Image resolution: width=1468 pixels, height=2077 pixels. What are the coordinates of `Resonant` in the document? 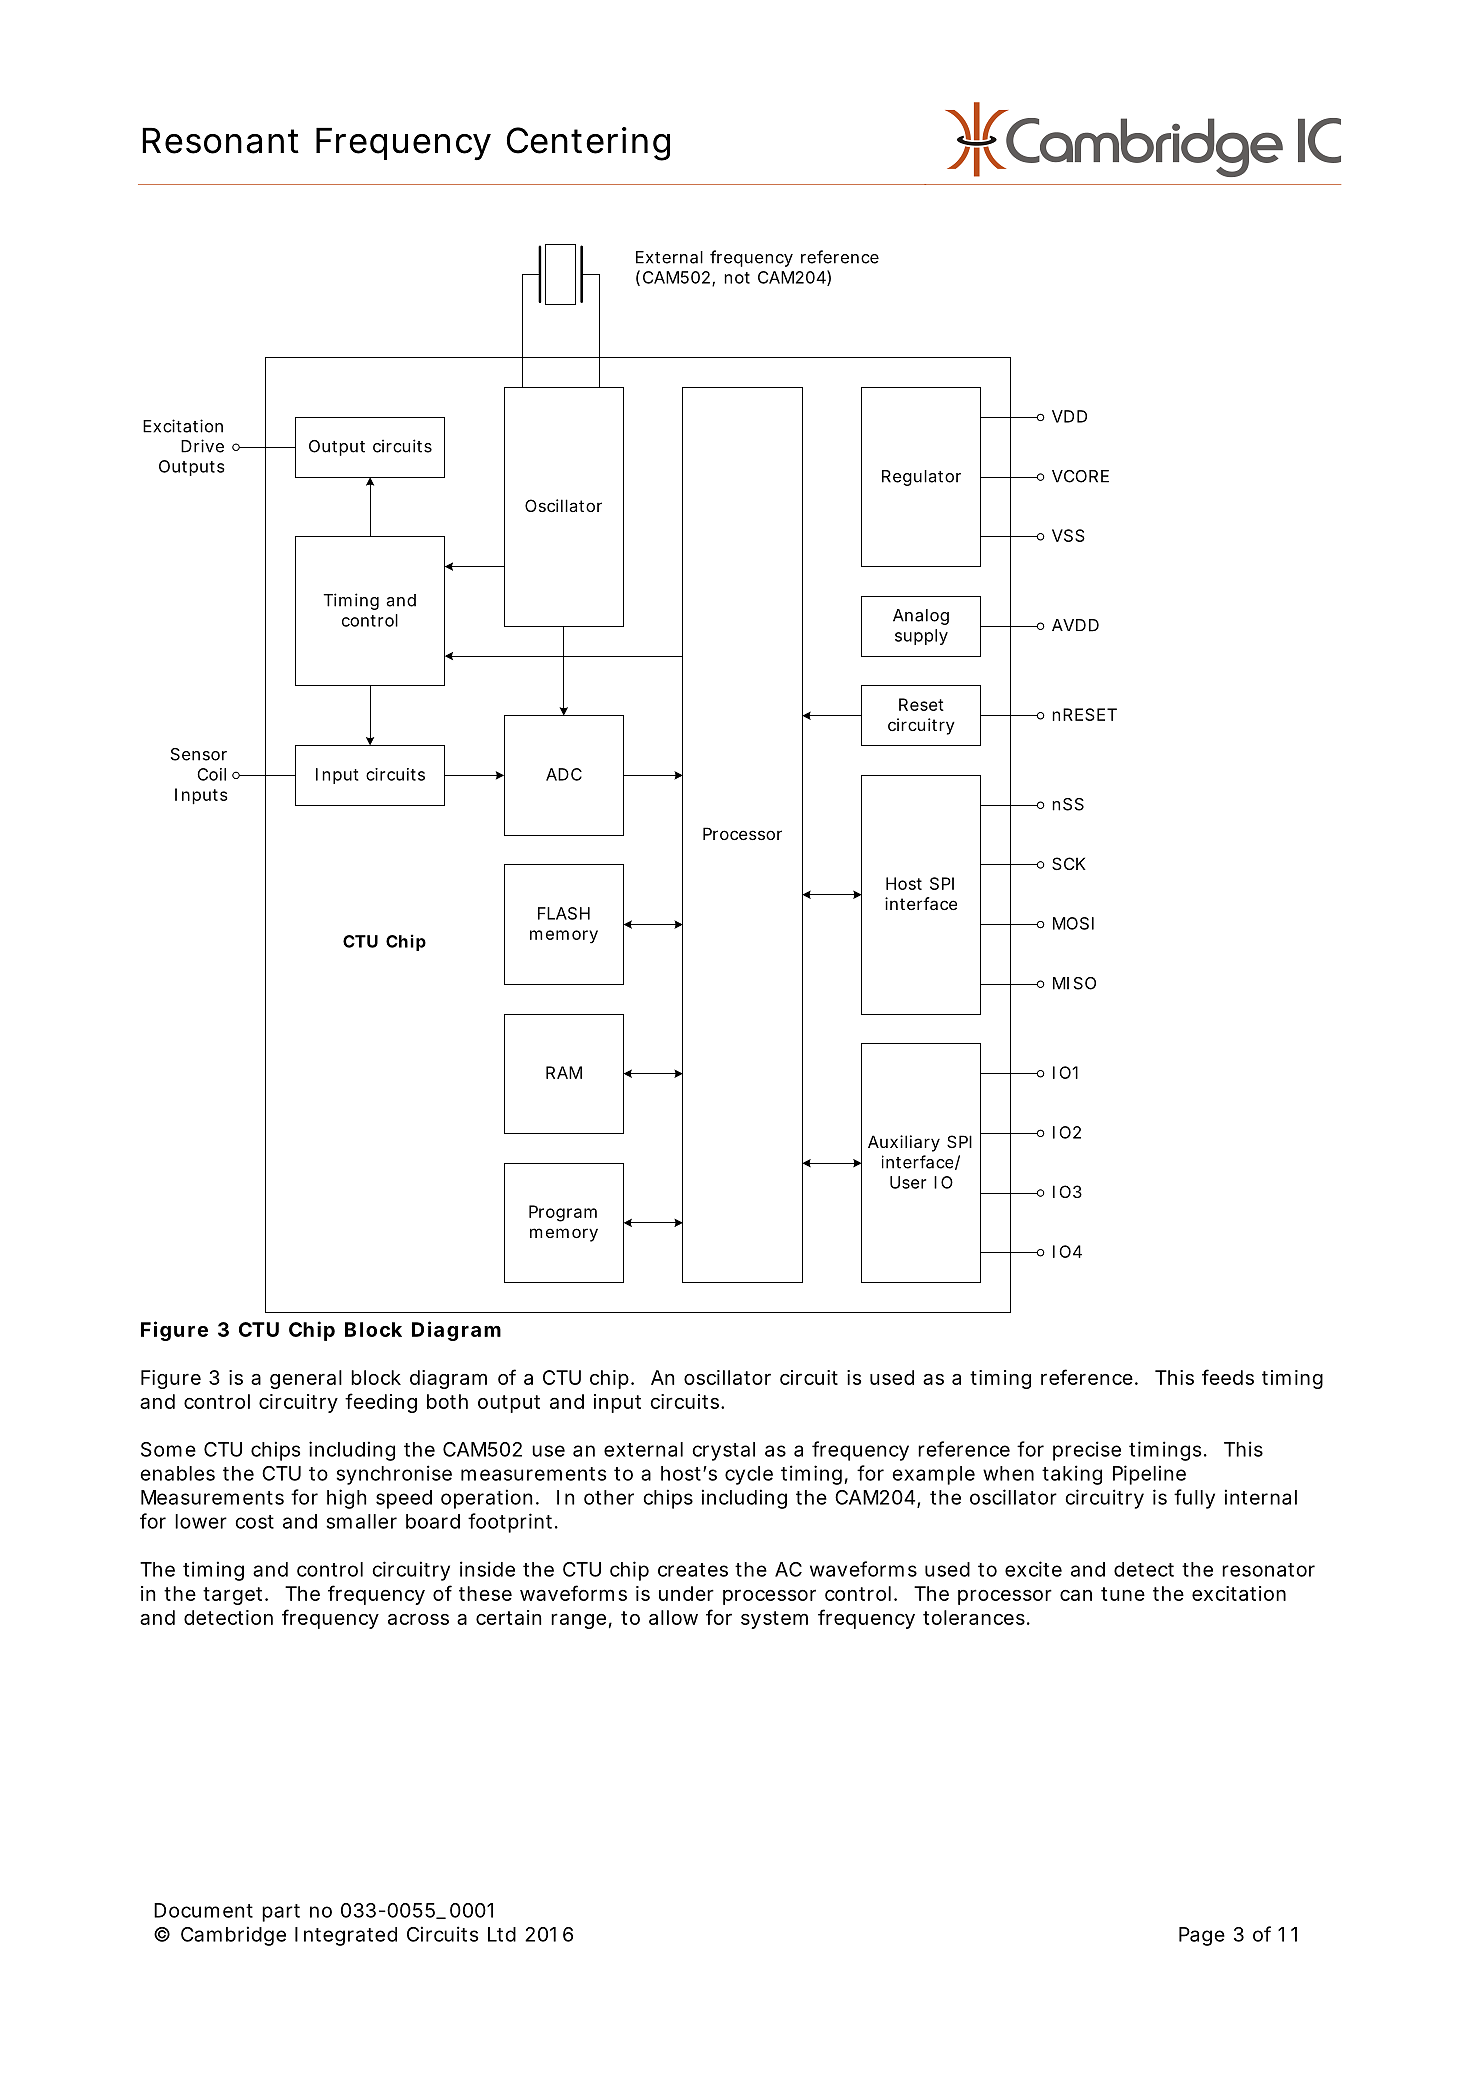 It's located at (220, 141).
